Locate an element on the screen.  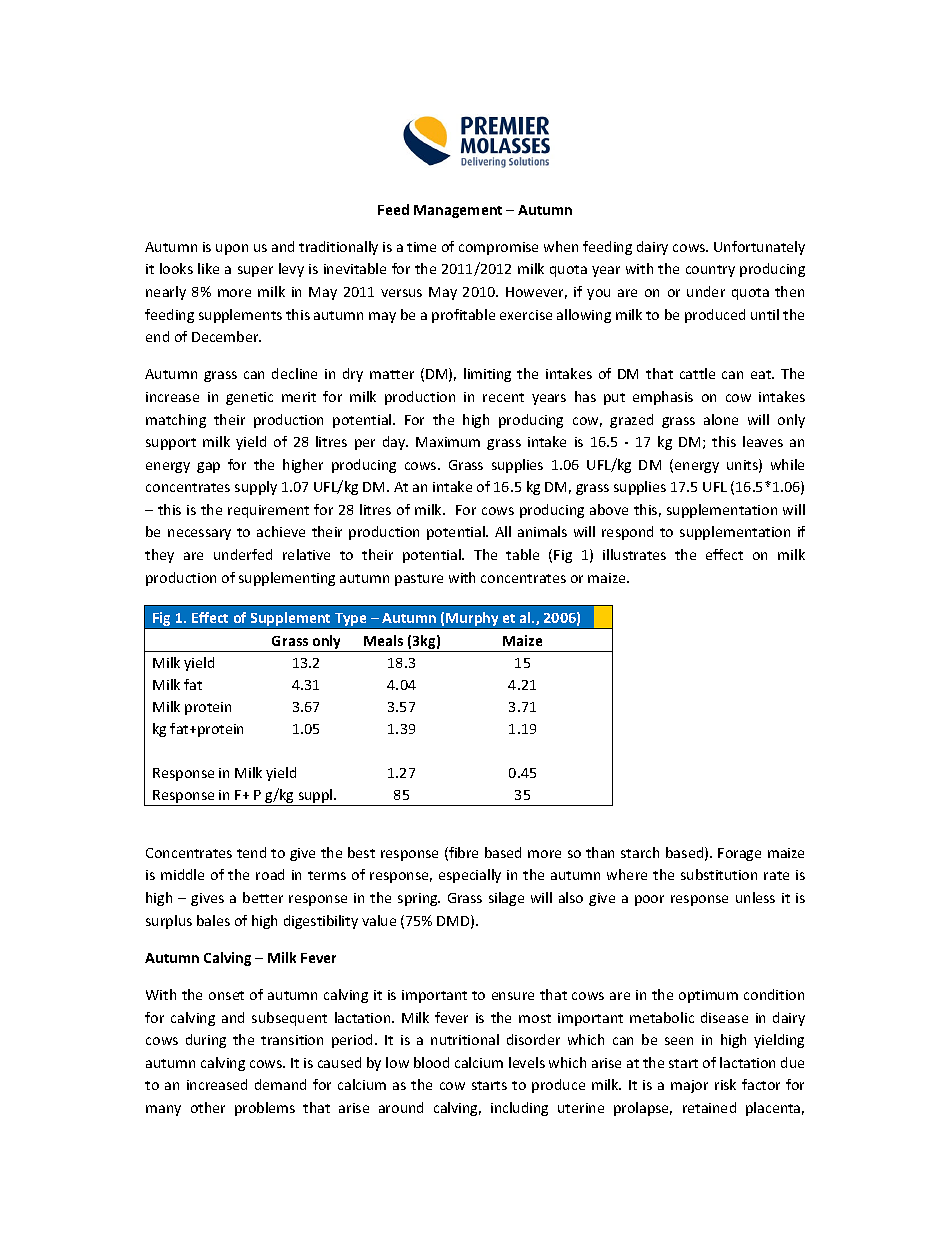
compromise is located at coordinates (498, 248).
